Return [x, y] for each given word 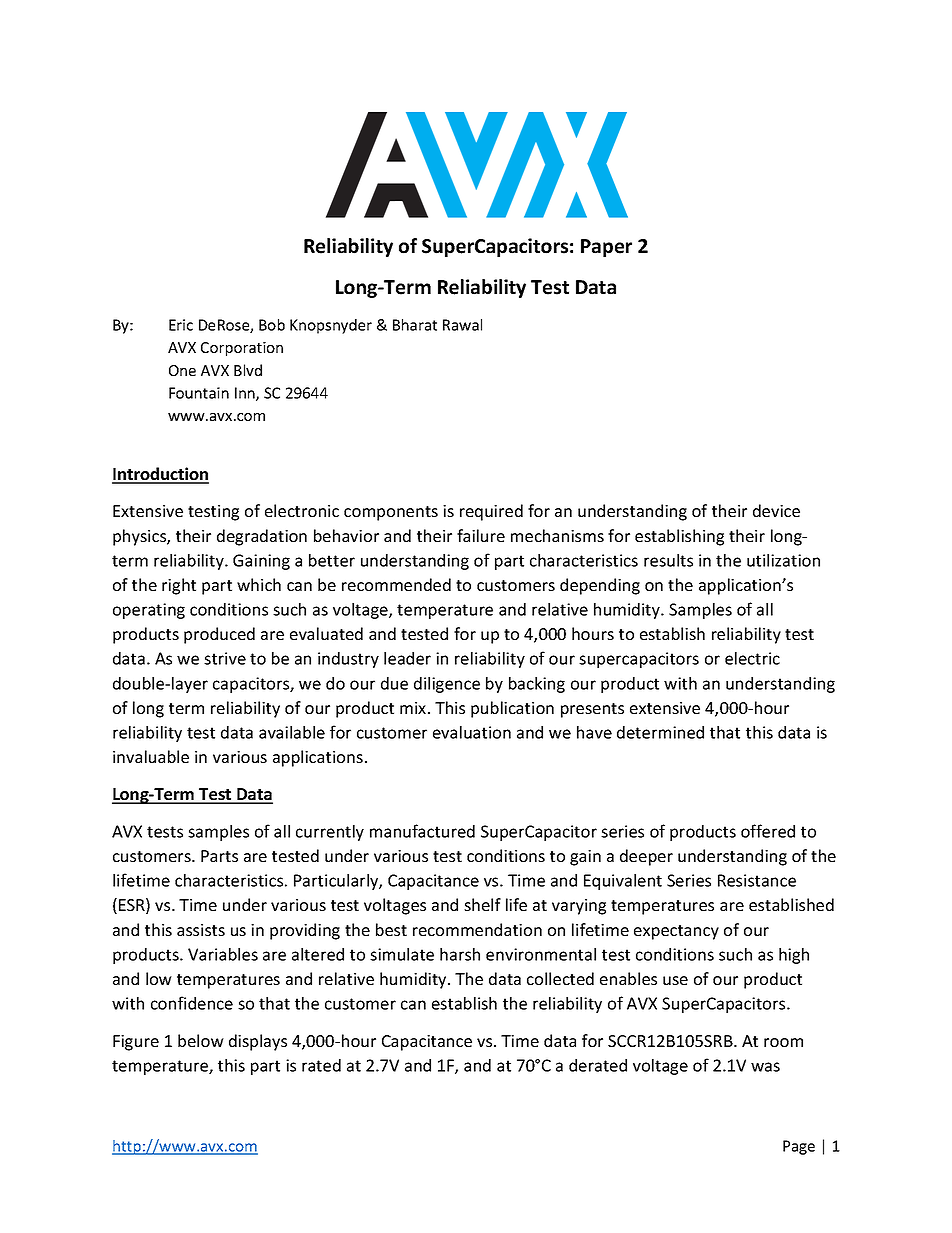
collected [560, 978]
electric [752, 658]
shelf [482, 904]
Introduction [160, 475]
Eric [181, 325]
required [491, 512]
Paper [606, 248]
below [201, 1040]
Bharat [415, 325]
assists [201, 930]
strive [225, 658]
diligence [447, 685]
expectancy [676, 932]
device [776, 510]
